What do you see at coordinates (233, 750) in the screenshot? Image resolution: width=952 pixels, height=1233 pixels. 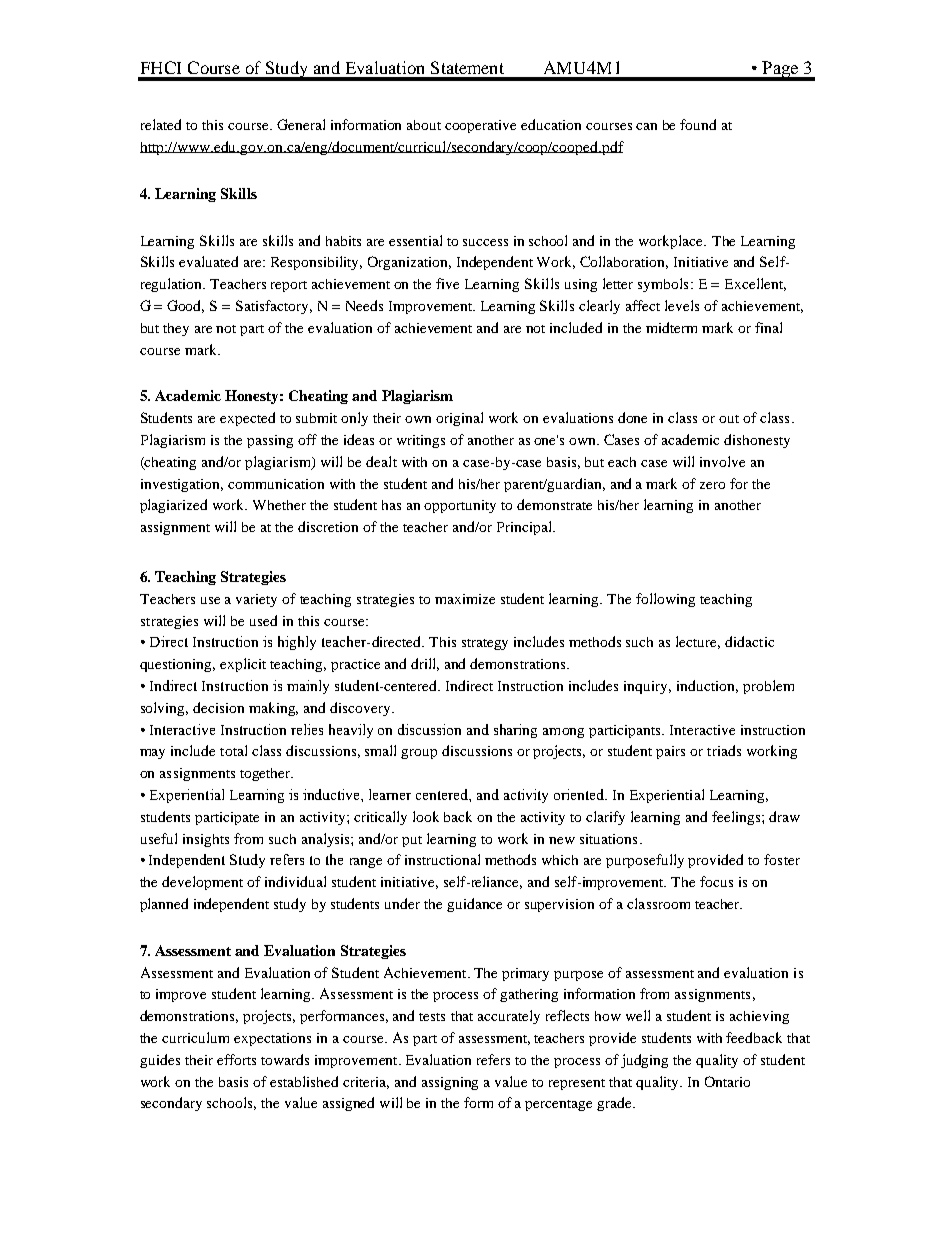 I see `total` at bounding box center [233, 750].
